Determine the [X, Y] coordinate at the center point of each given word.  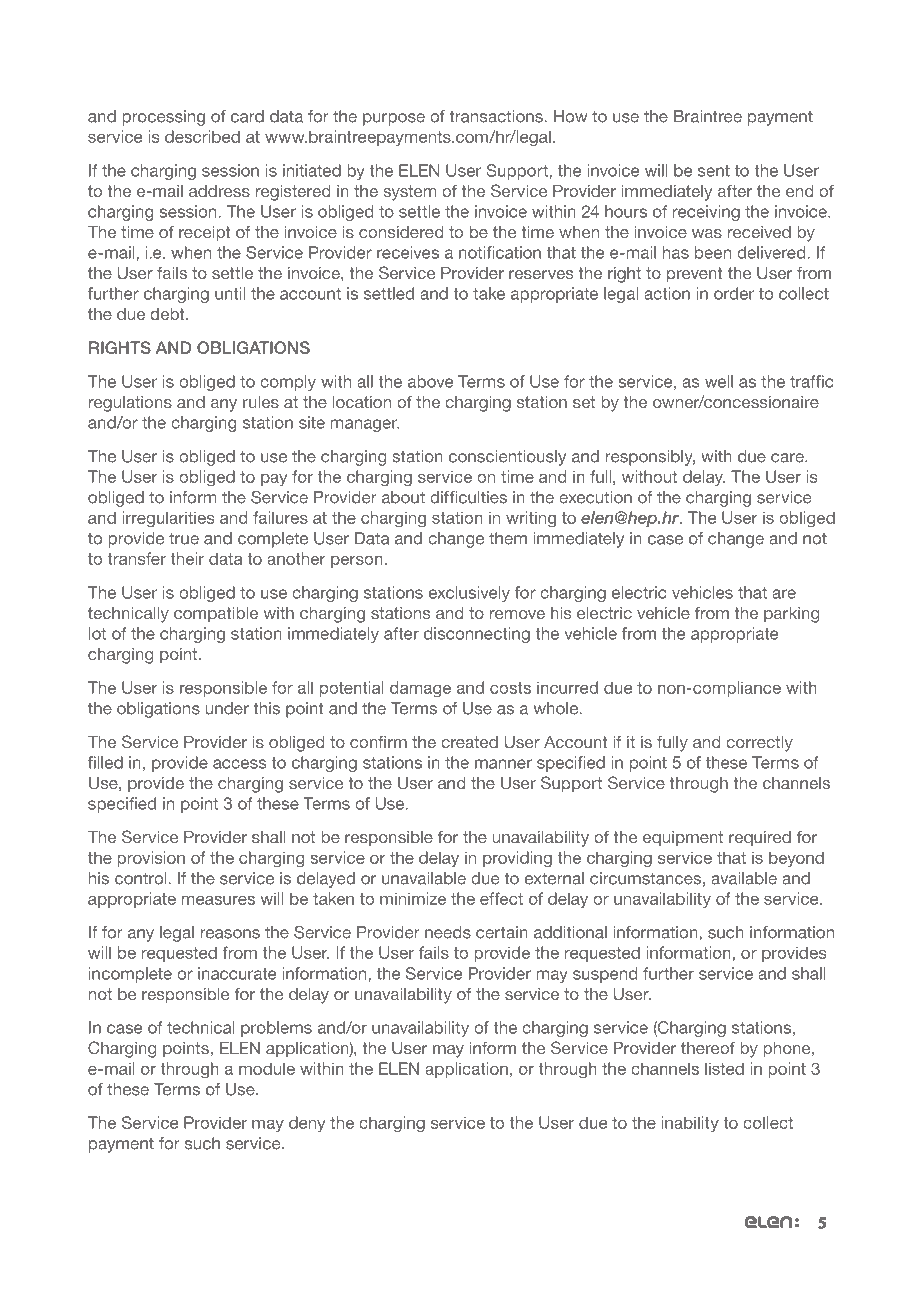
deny [307, 1124]
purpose [394, 119]
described [202, 136]
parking [791, 615]
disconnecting [477, 635]
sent [714, 171]
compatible [216, 615]
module [267, 1068]
